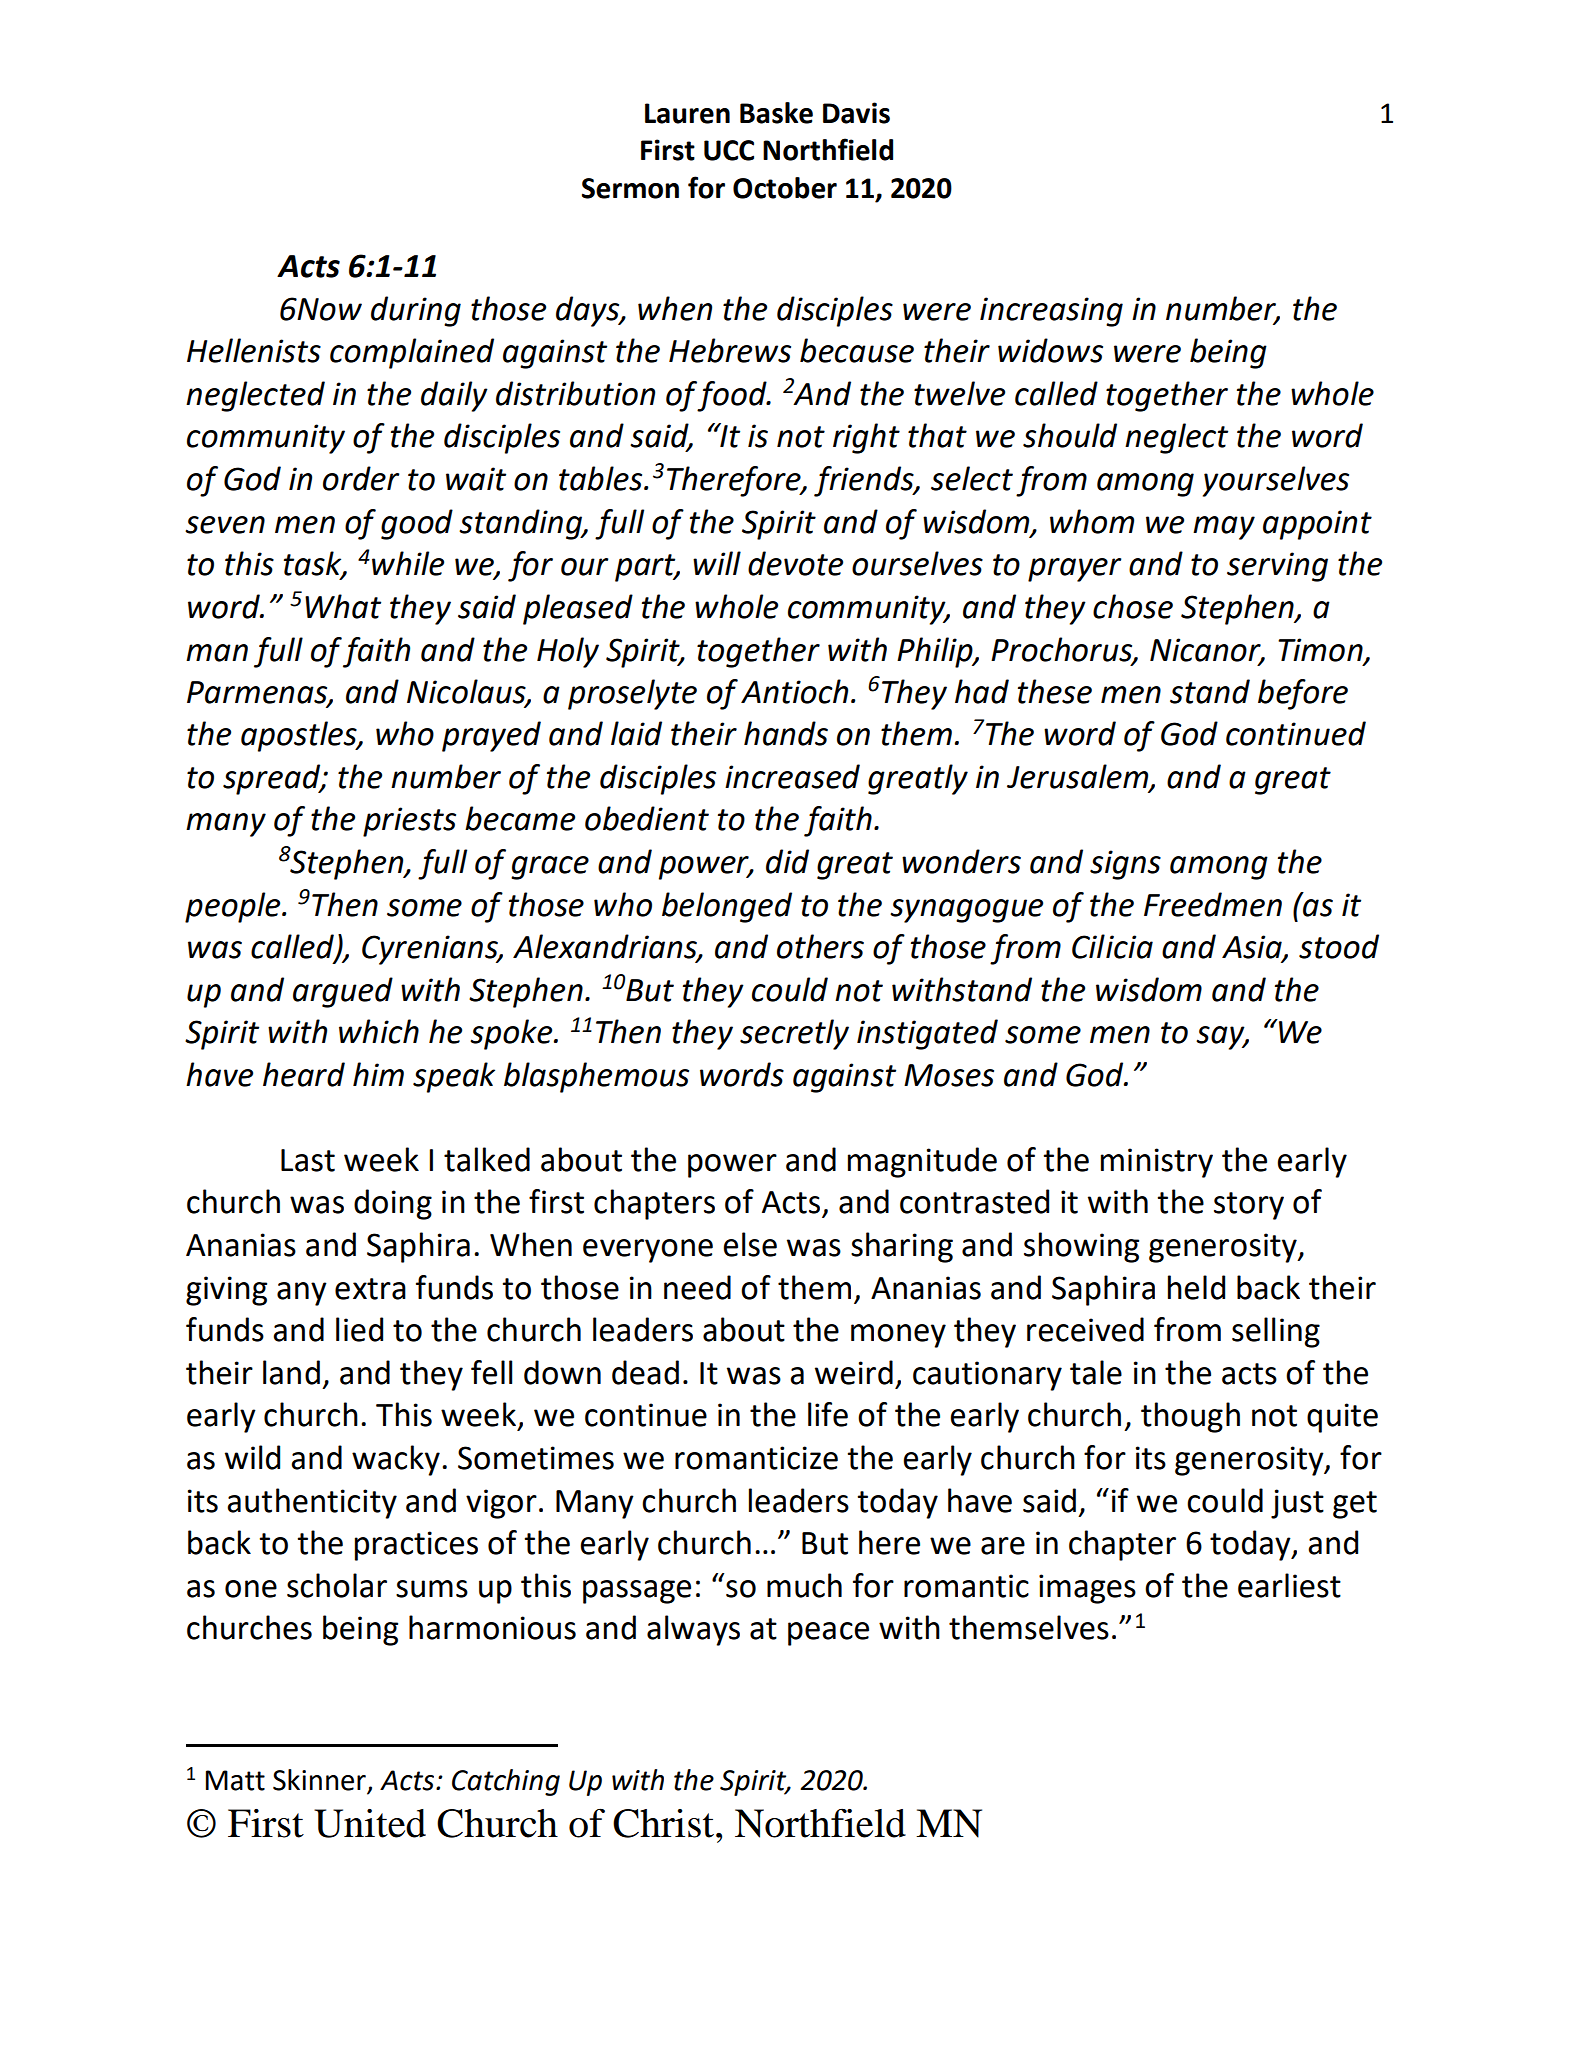  I want to click on Christ, so click(663, 1823).
